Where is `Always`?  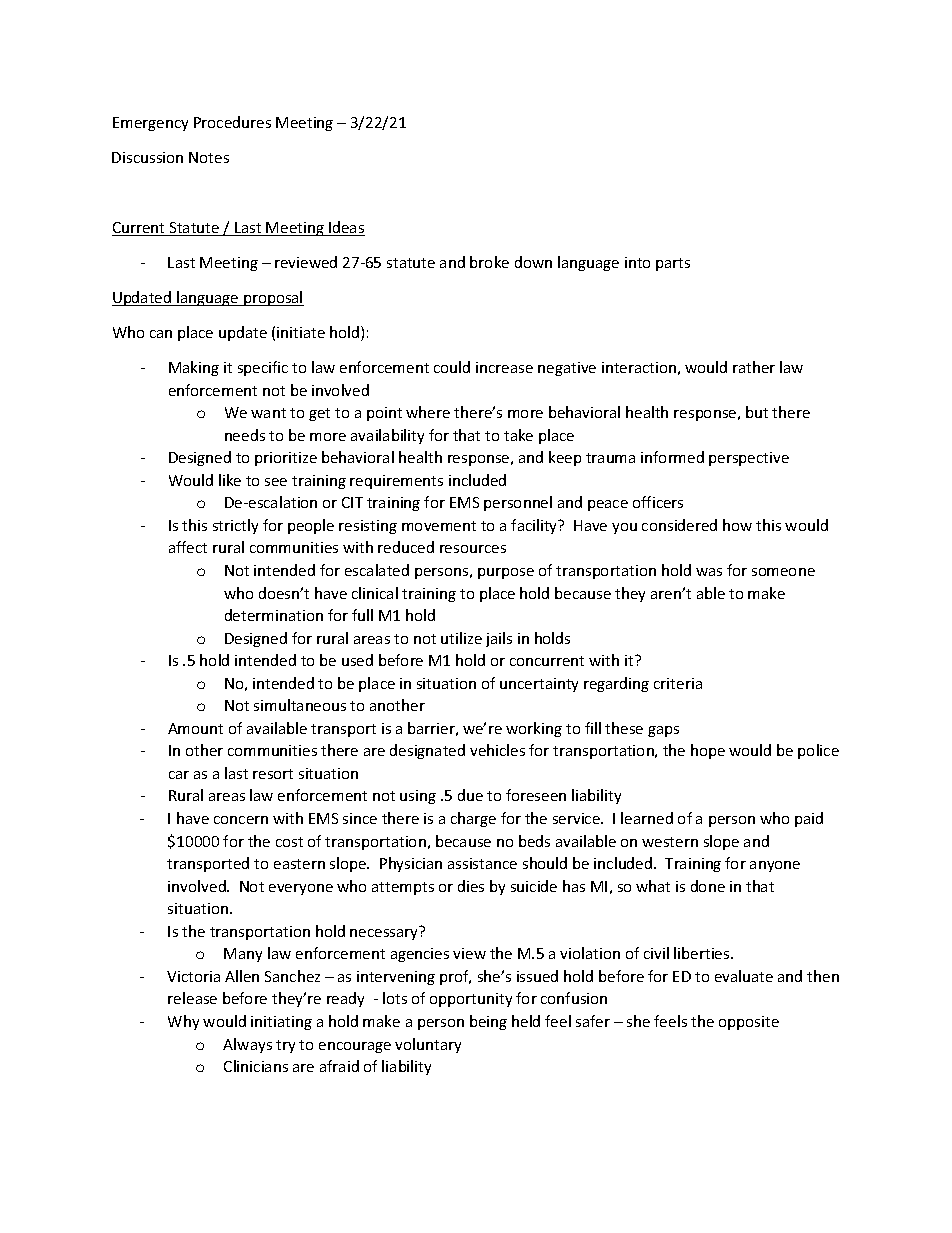
Always is located at coordinates (247, 1045).
